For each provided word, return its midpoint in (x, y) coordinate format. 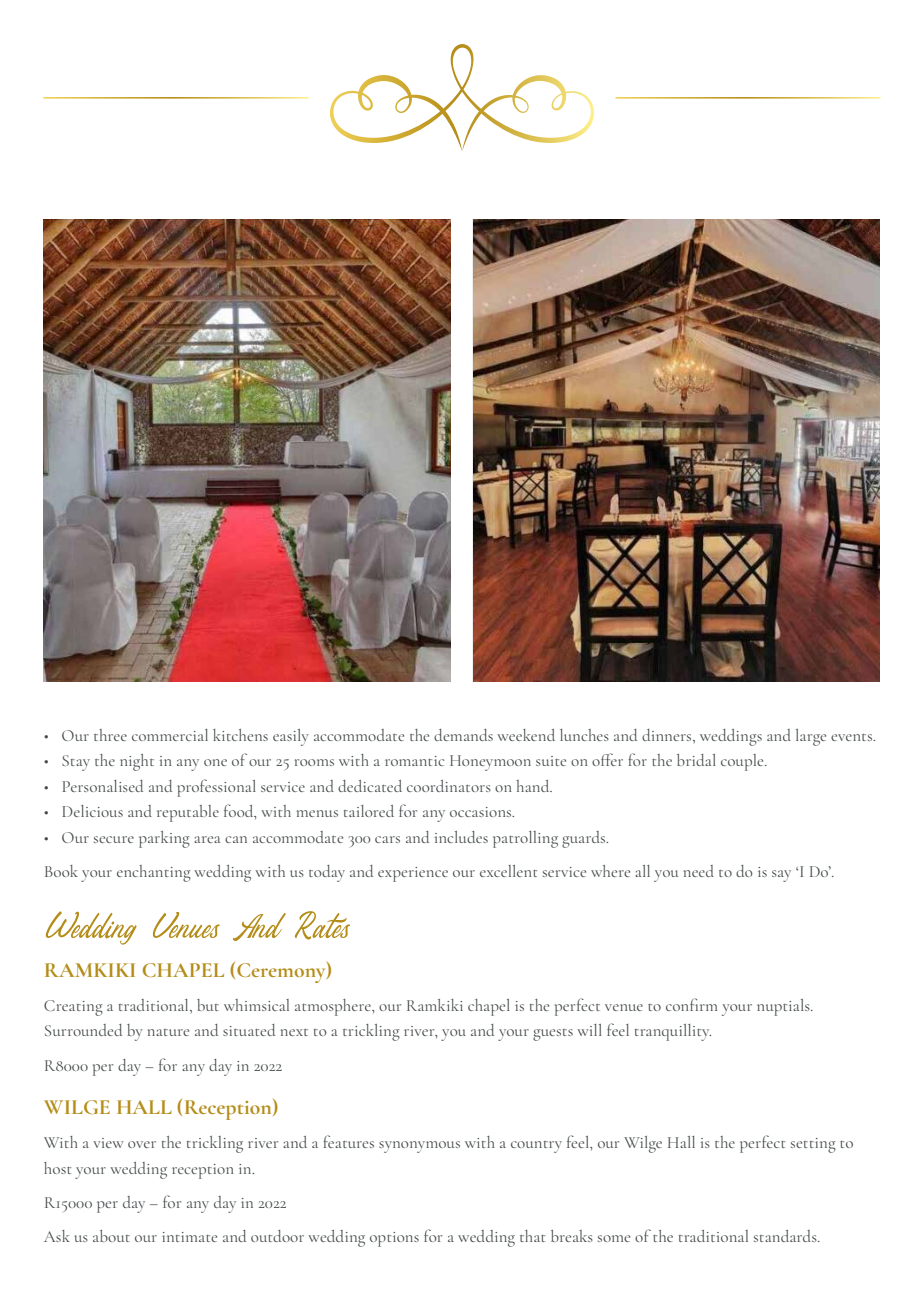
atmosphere (334, 1007)
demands (463, 735)
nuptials (784, 1007)
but (208, 1005)
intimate (189, 1237)
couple (743, 762)
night (137, 762)
